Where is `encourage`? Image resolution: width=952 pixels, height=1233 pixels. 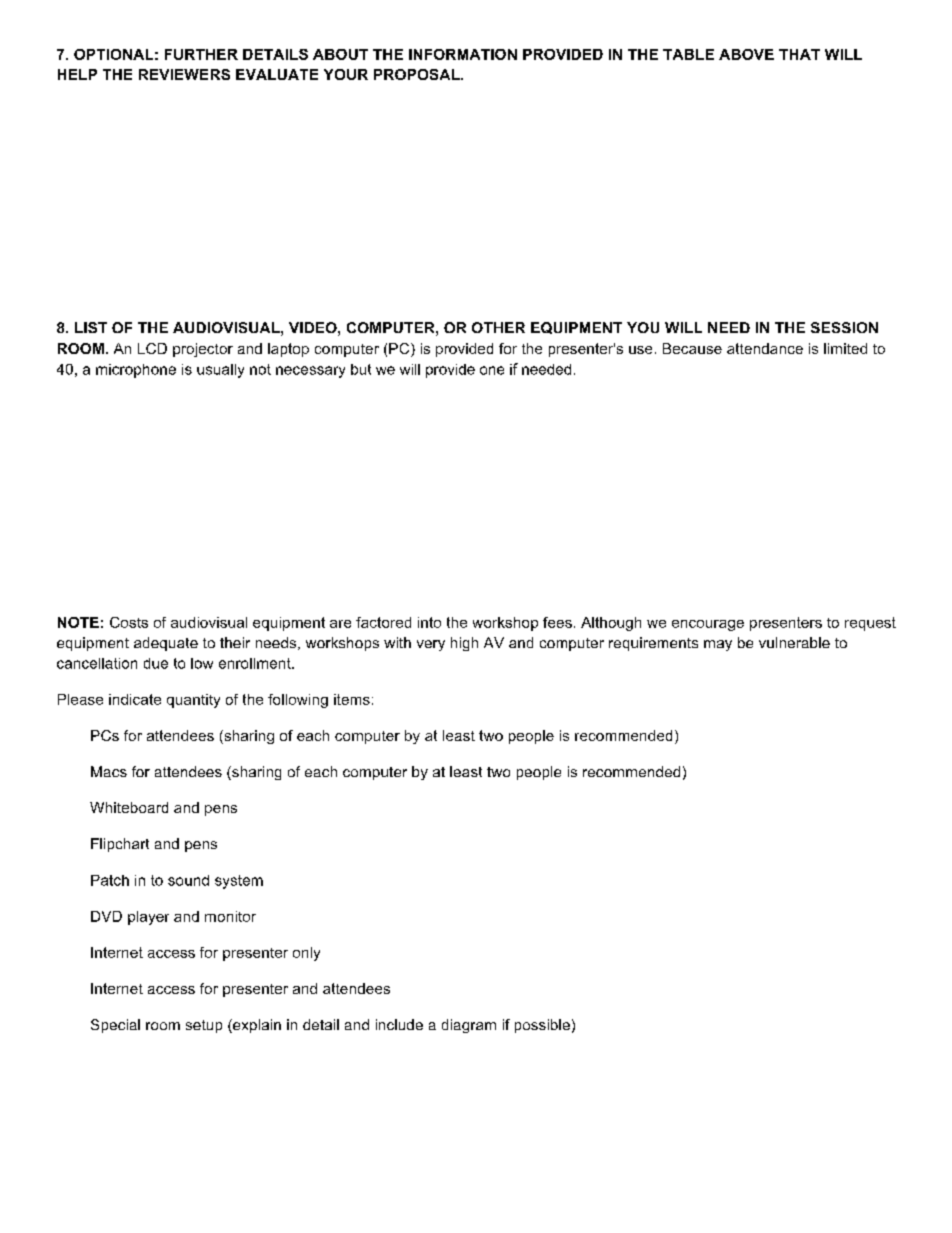 encourage is located at coordinates (708, 625).
